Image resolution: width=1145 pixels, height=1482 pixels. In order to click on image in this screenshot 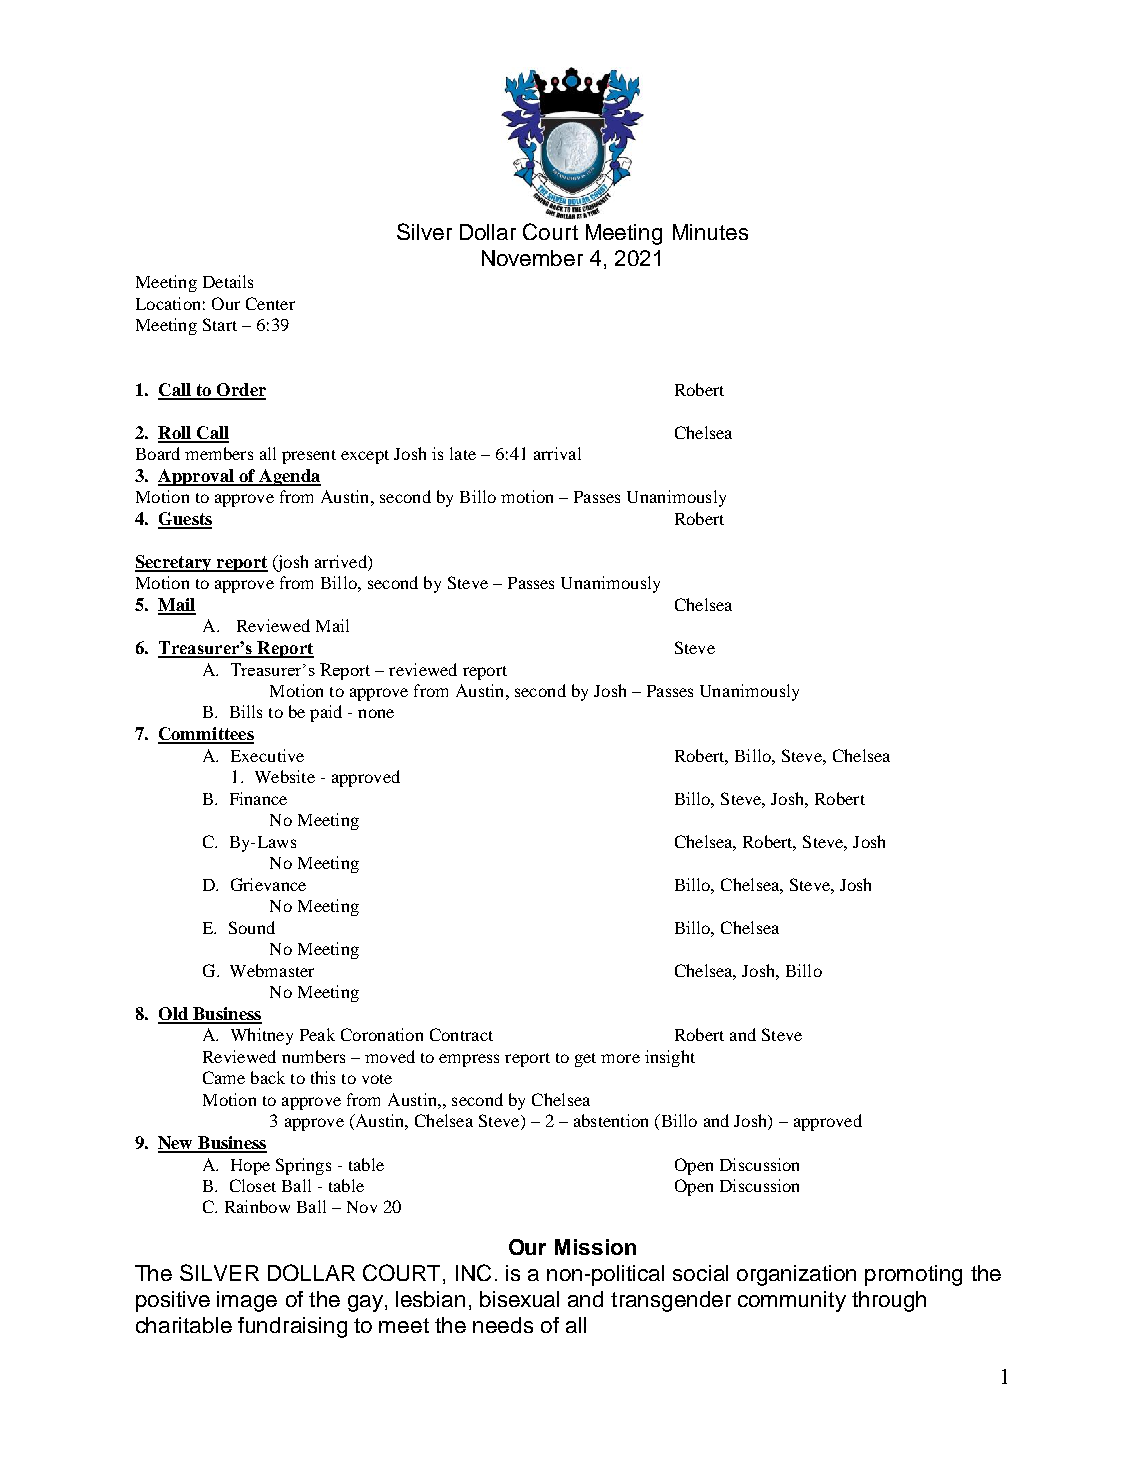, I will do `click(247, 1301)`.
